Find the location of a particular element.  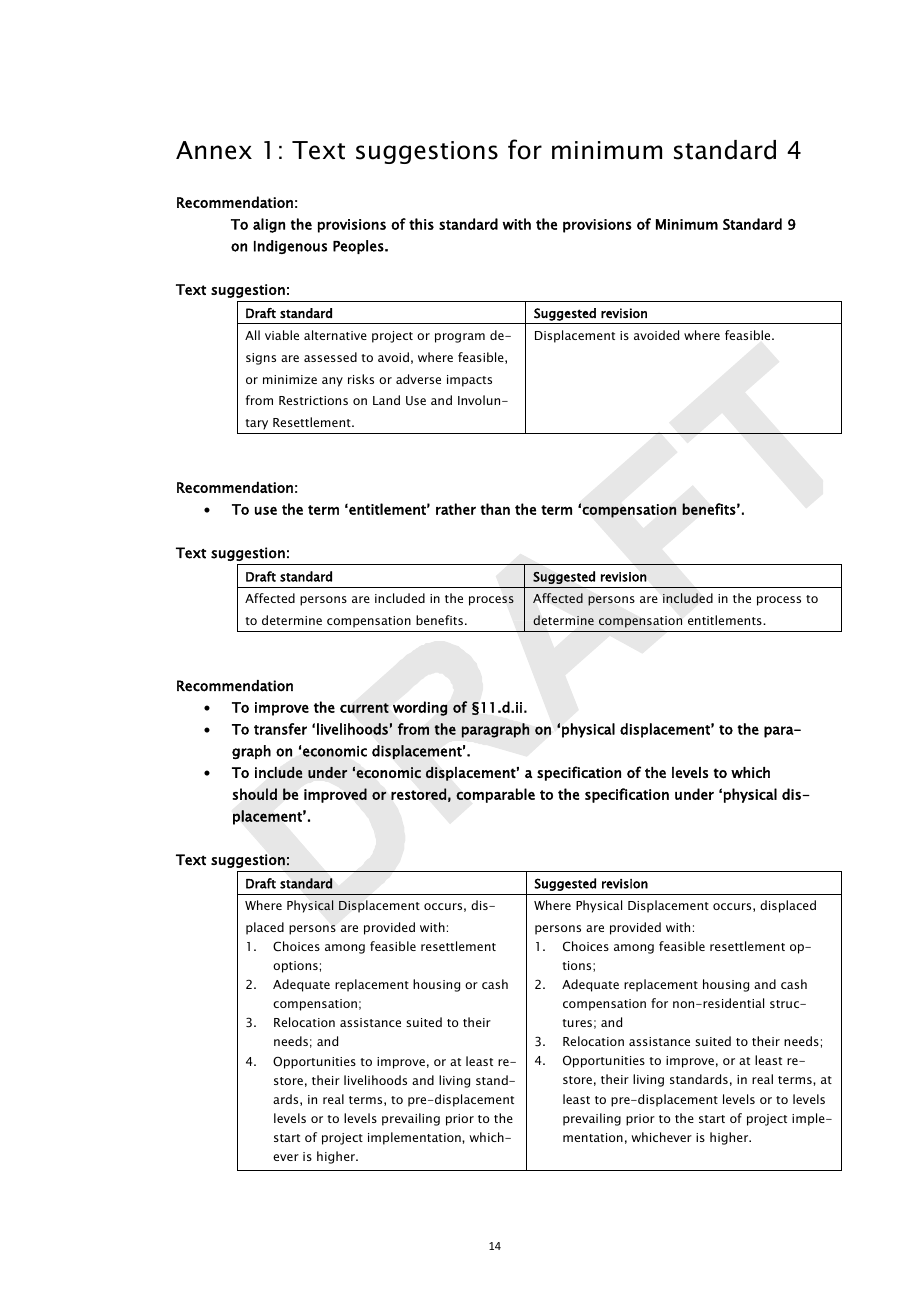

rather is located at coordinates (456, 509).
